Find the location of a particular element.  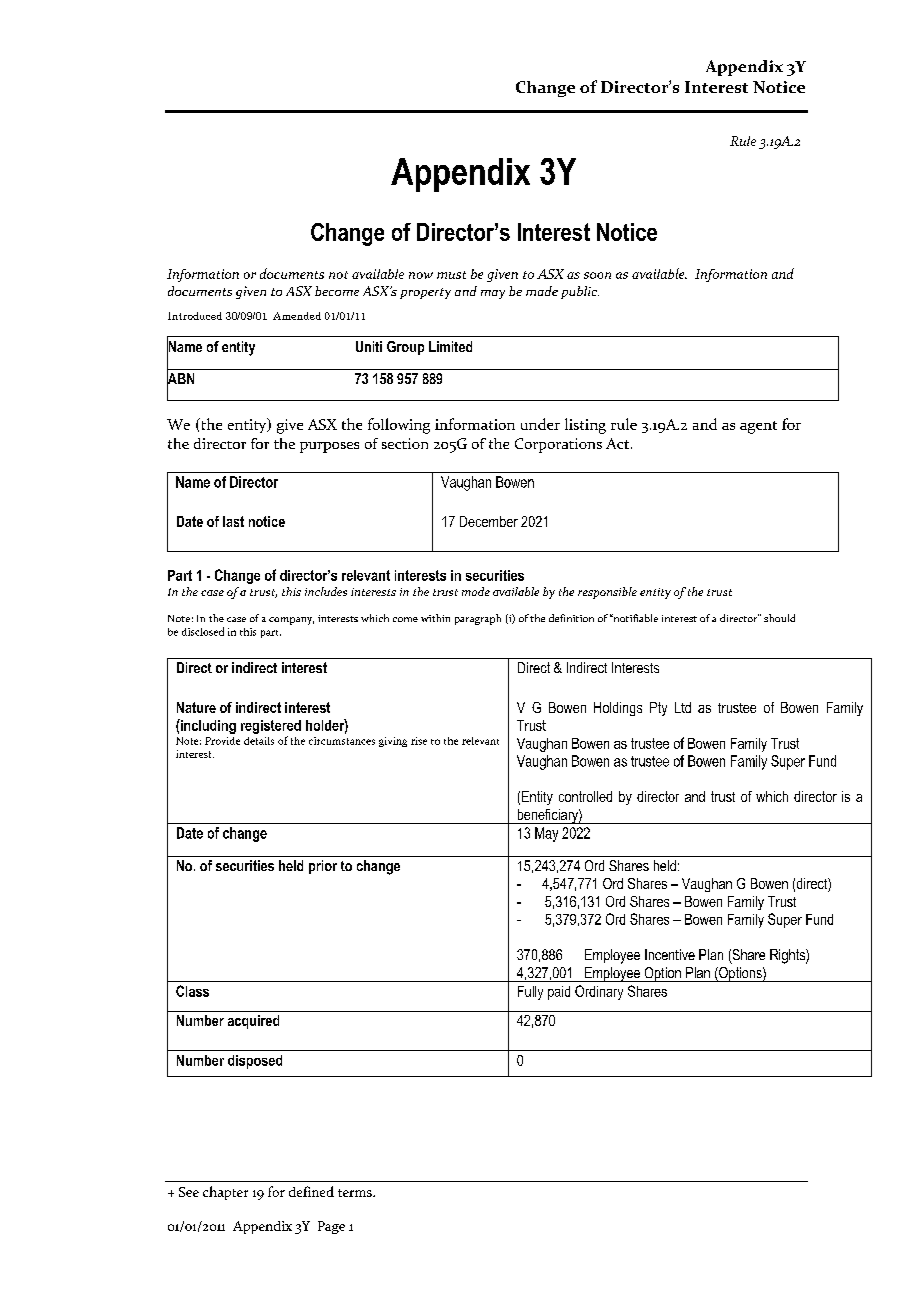

terms is located at coordinates (356, 1193).
